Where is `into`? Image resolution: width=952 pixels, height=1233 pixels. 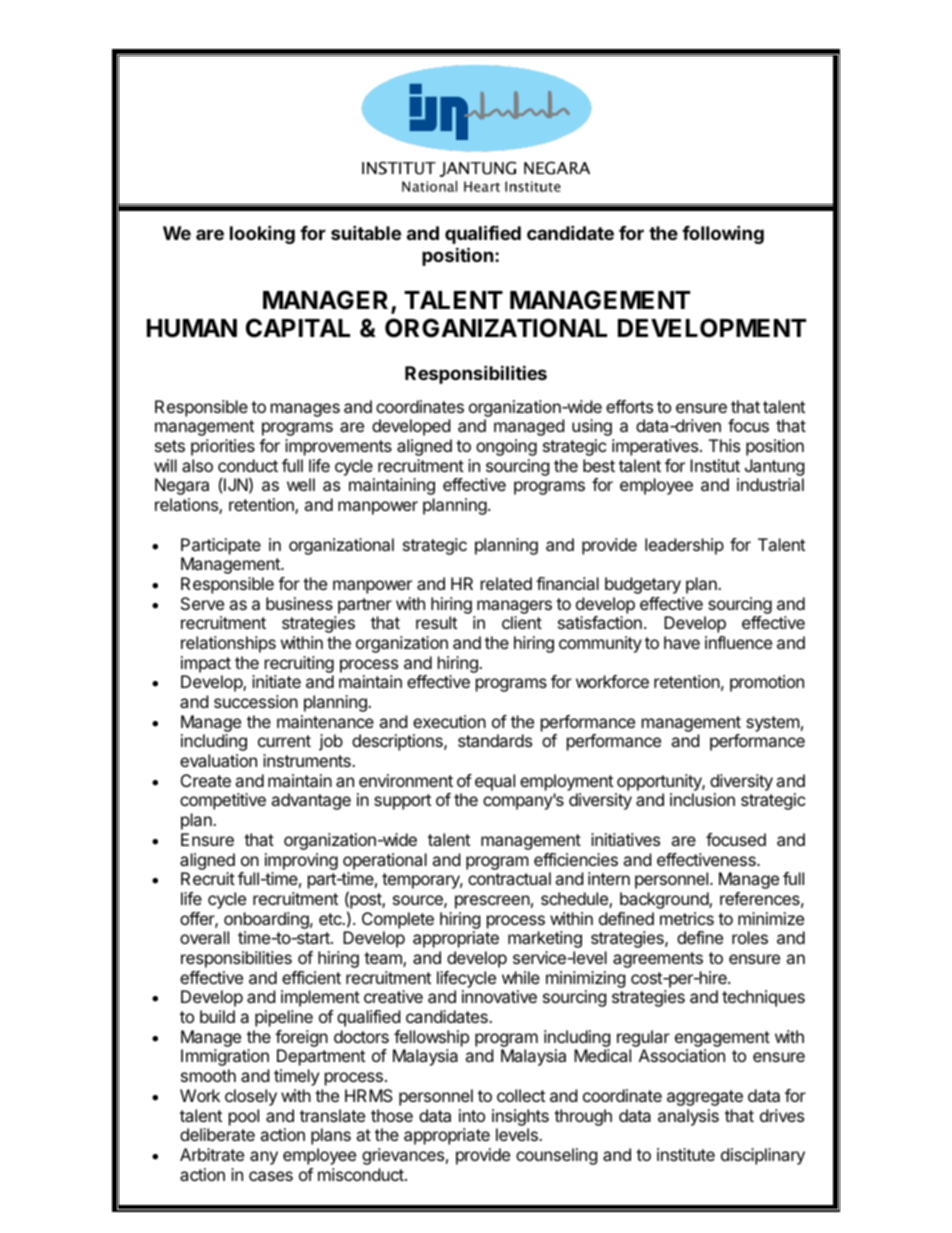 into is located at coordinates (472, 1115).
